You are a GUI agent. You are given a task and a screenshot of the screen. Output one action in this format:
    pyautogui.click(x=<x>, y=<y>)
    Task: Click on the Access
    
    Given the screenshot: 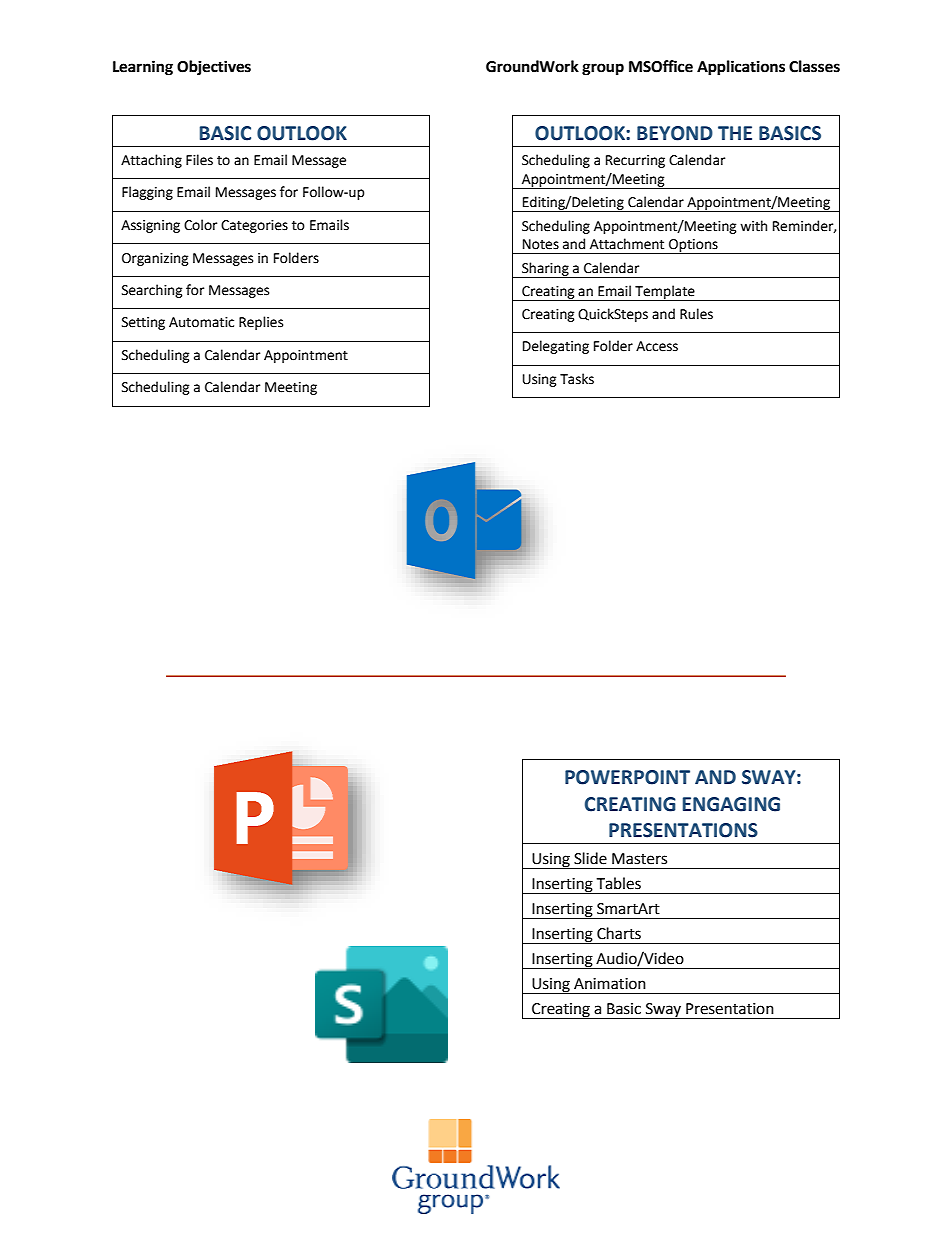 What is the action you would take?
    pyautogui.click(x=657, y=346)
